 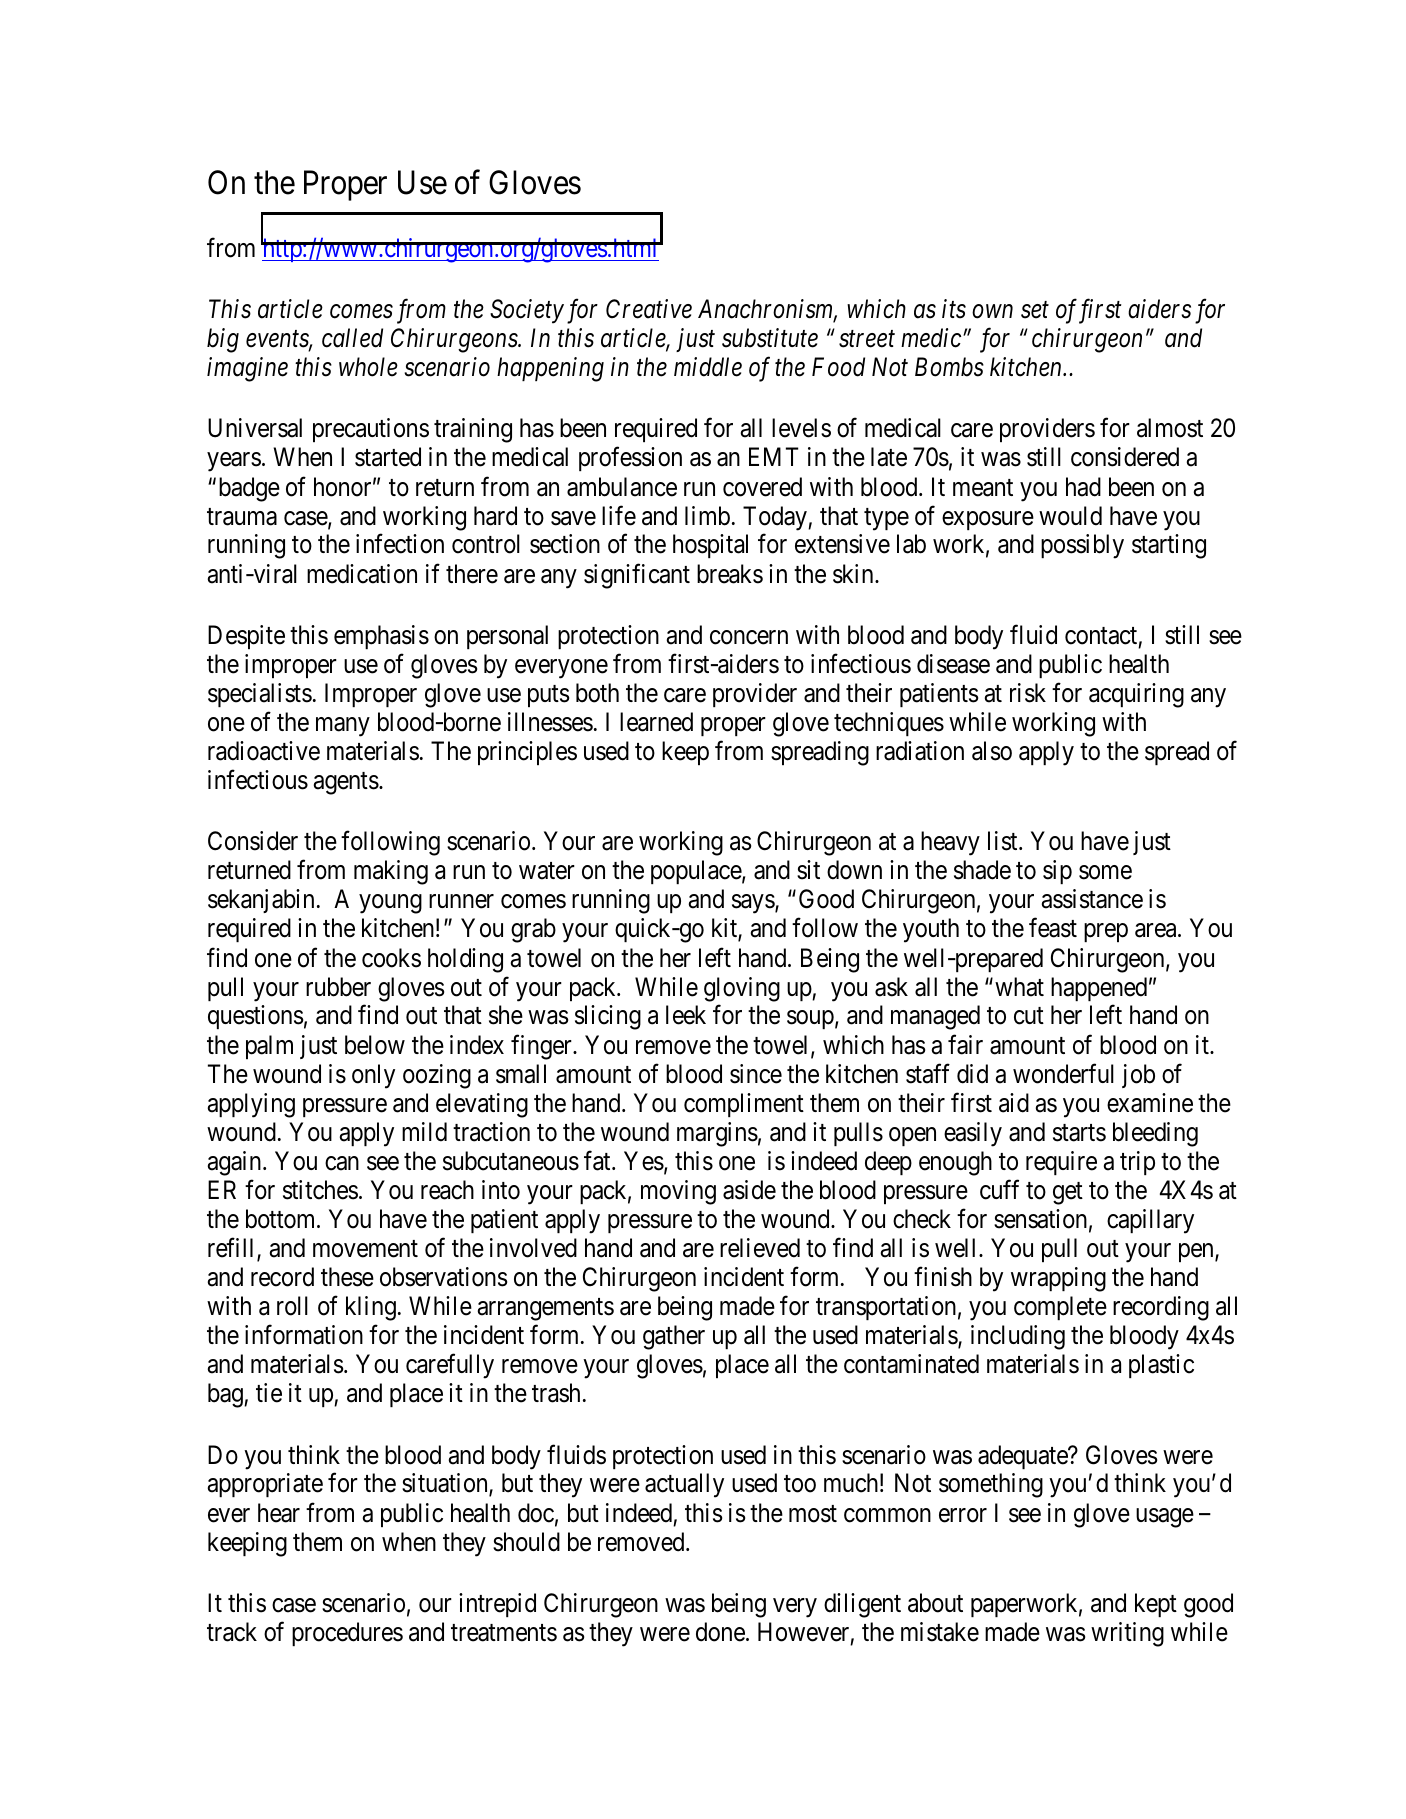 I want to click on set, so click(x=1035, y=310).
